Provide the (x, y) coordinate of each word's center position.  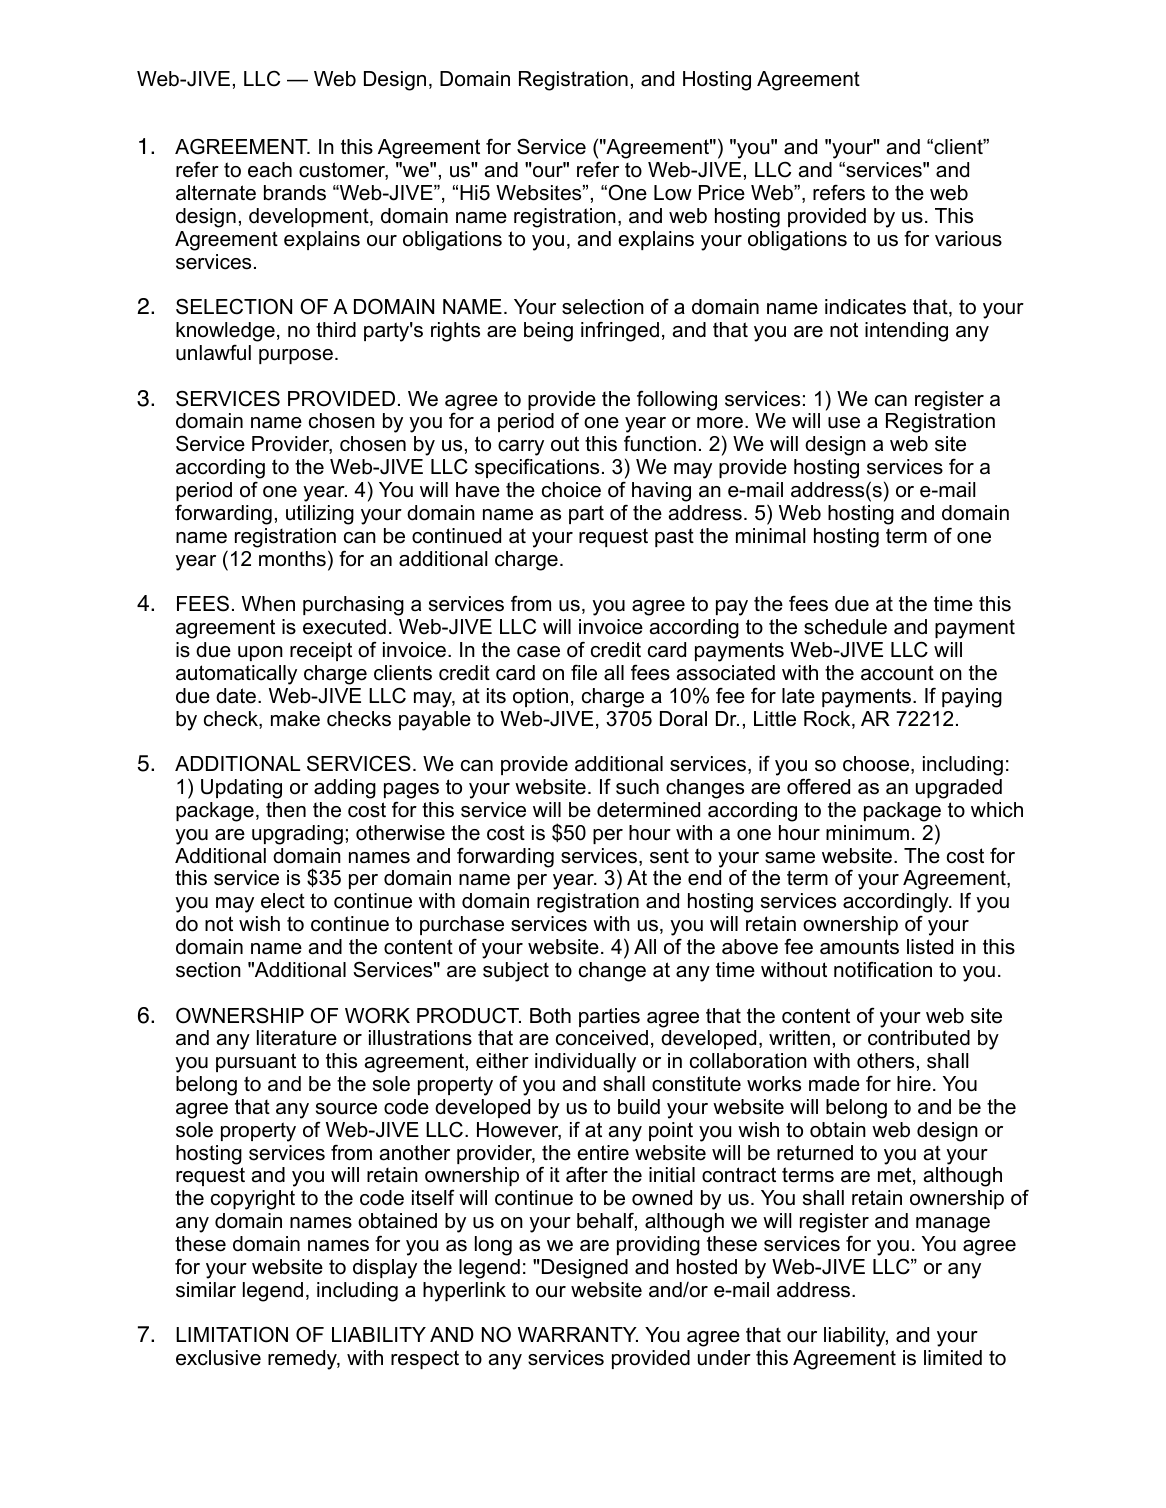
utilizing (320, 515)
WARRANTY (578, 1334)
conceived (602, 1038)
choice (571, 490)
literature (297, 1038)
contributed (919, 1038)
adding (345, 789)
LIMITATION (232, 1334)
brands (295, 193)
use (844, 423)
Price (722, 193)
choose (877, 765)
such (637, 787)
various (968, 239)
